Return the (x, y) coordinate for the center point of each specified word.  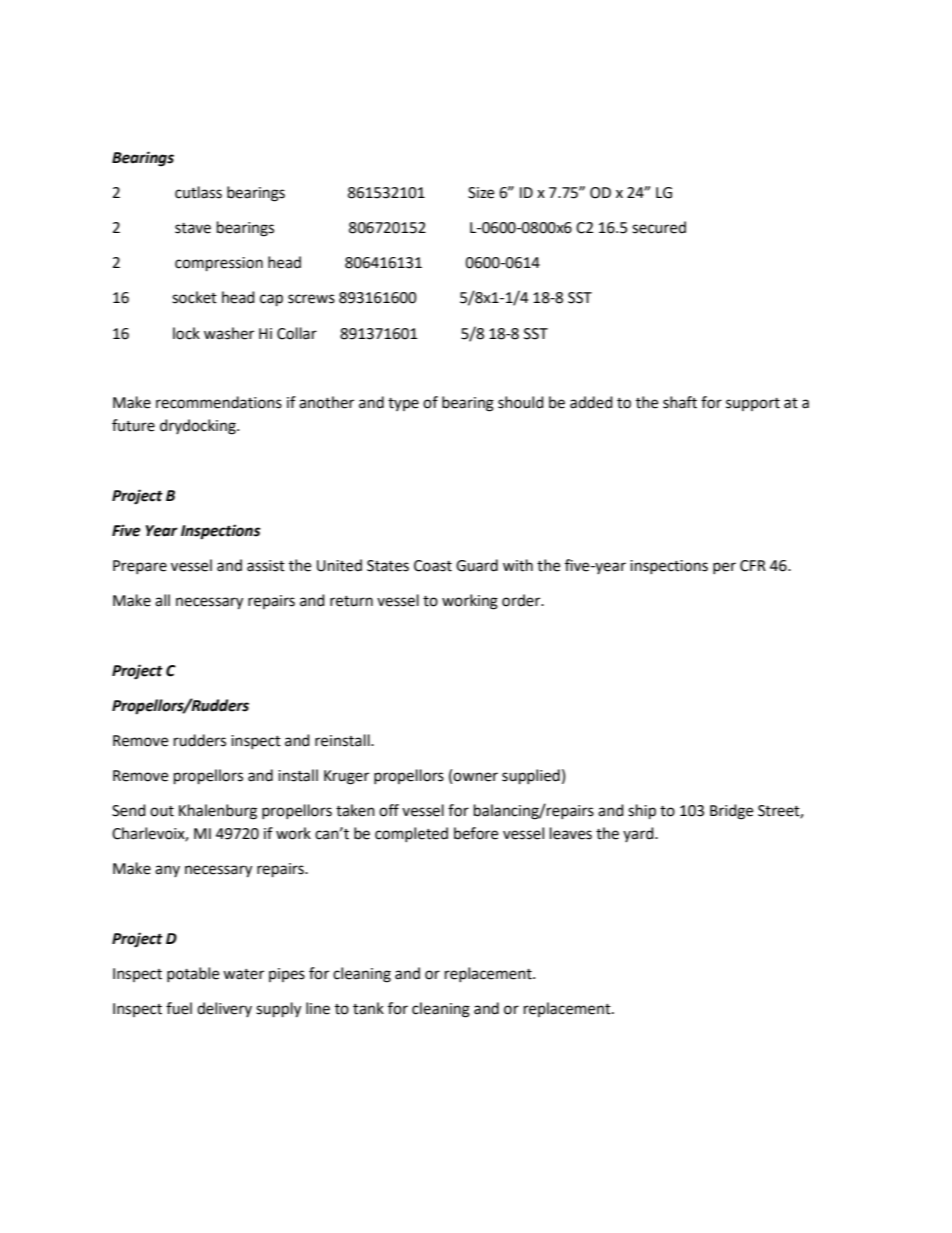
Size (481, 193)
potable (193, 974)
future (133, 425)
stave (193, 228)
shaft (680, 402)
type (403, 404)
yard (639, 834)
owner (475, 777)
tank (368, 1008)
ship (642, 812)
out (162, 811)
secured (659, 227)
